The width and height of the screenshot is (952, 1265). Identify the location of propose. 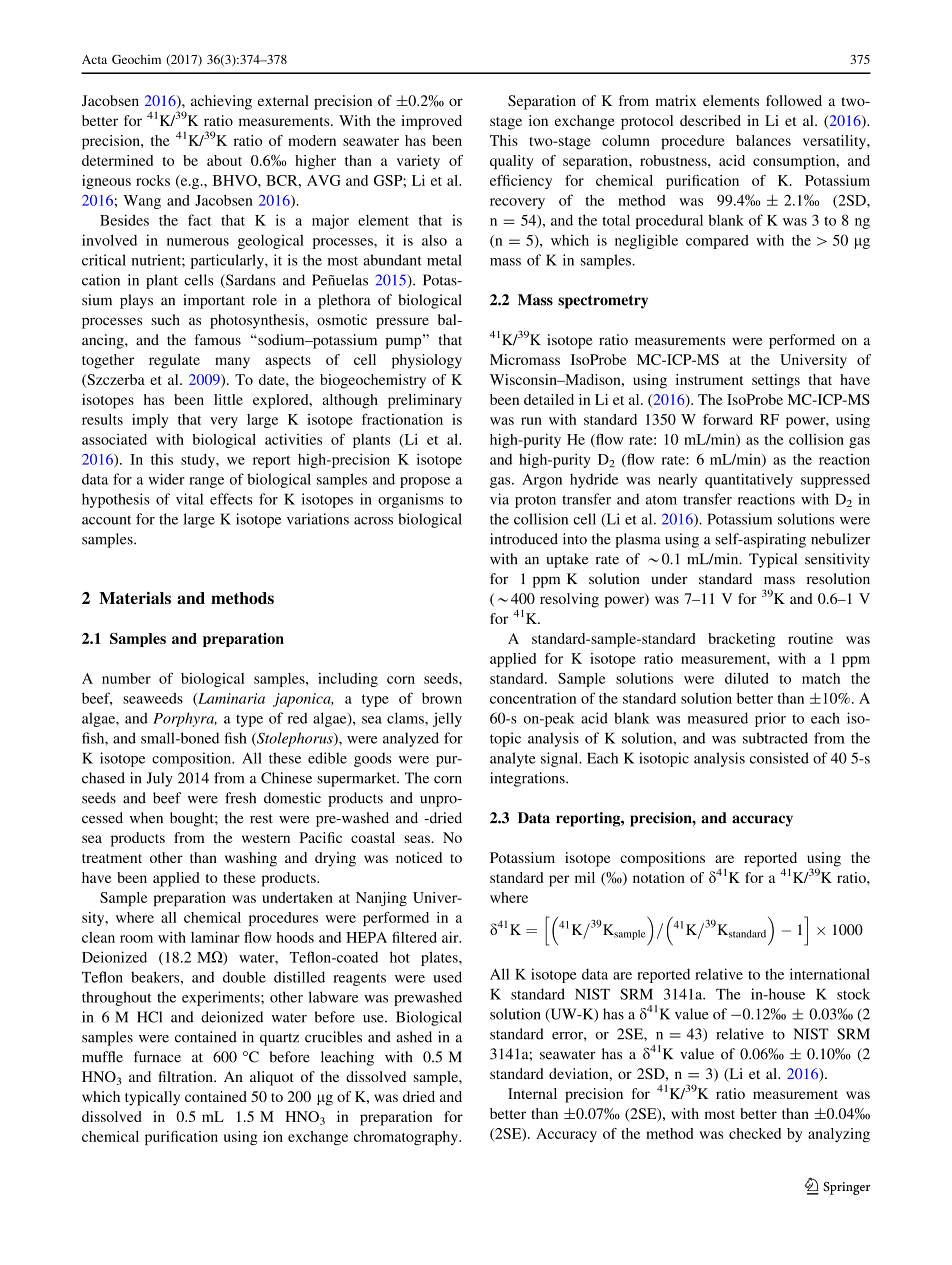
(425, 482).
